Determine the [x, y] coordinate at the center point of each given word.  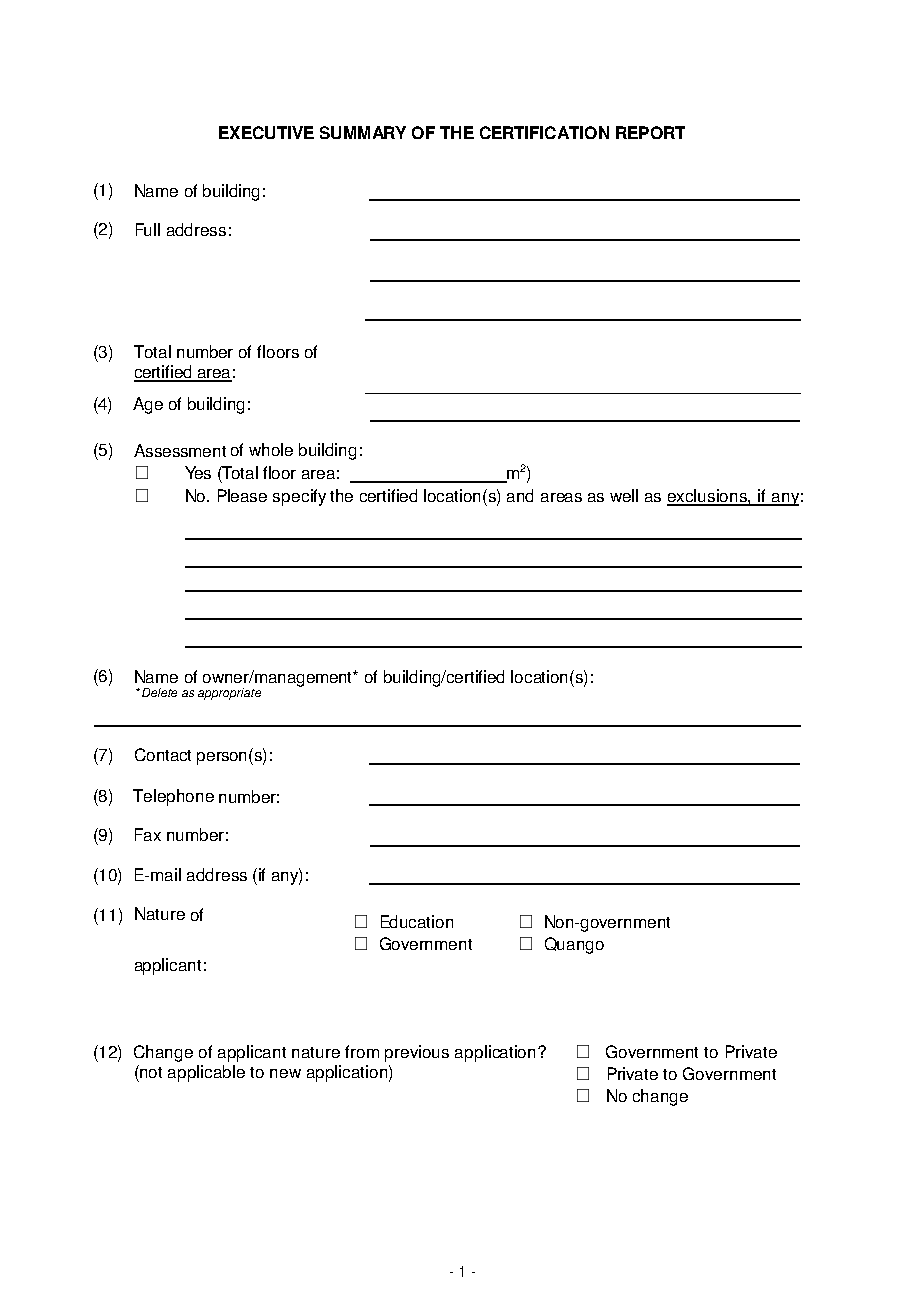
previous [417, 1053]
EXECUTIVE [266, 132]
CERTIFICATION [544, 132]
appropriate [229, 694]
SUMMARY [363, 132]
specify [299, 497]
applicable [206, 1073]
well [624, 495]
